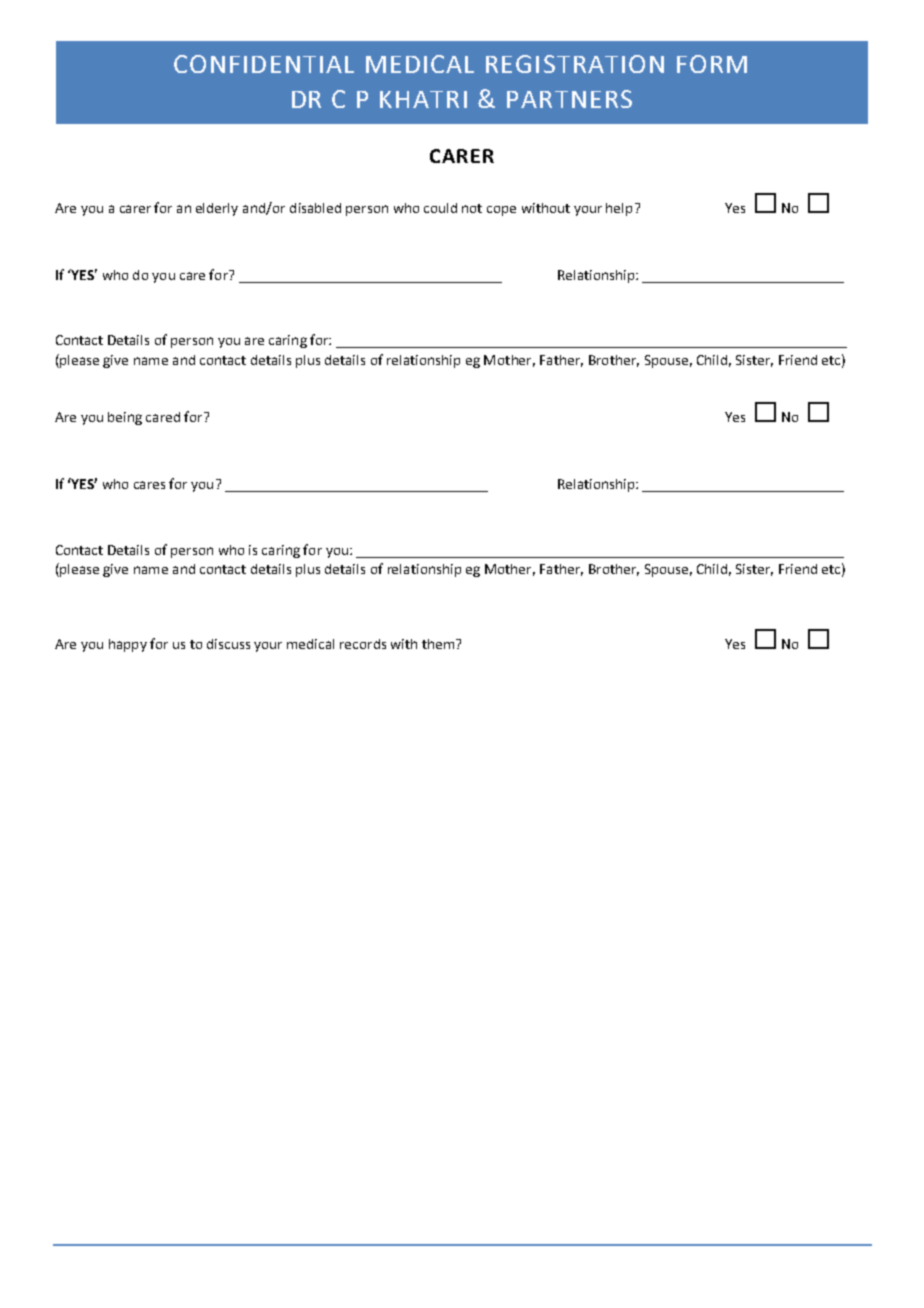 This image has width=924, height=1308. Describe the element at coordinates (228, 644) in the image. I see `discuss` at that location.
